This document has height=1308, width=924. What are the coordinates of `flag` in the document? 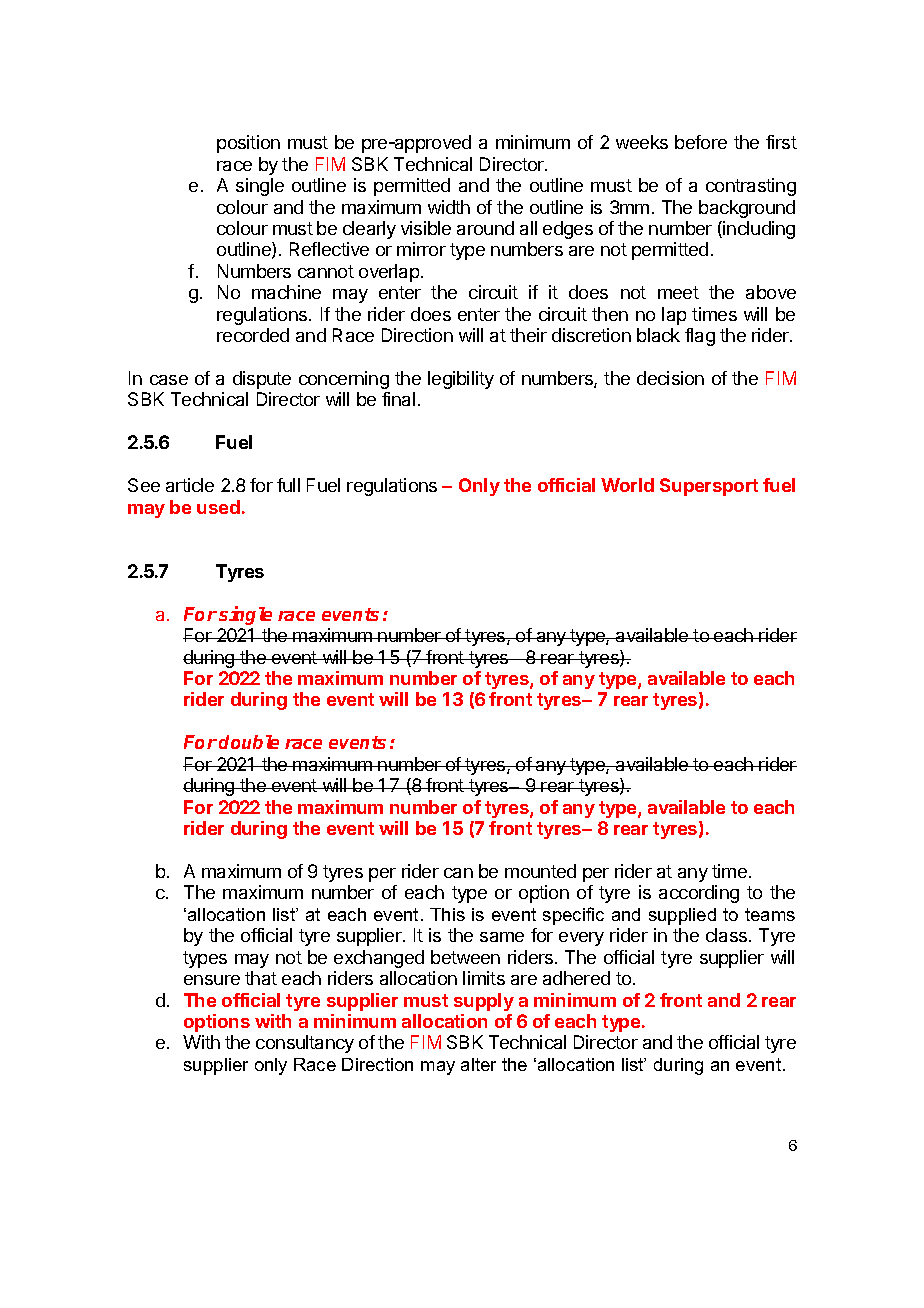 It's located at (700, 337).
